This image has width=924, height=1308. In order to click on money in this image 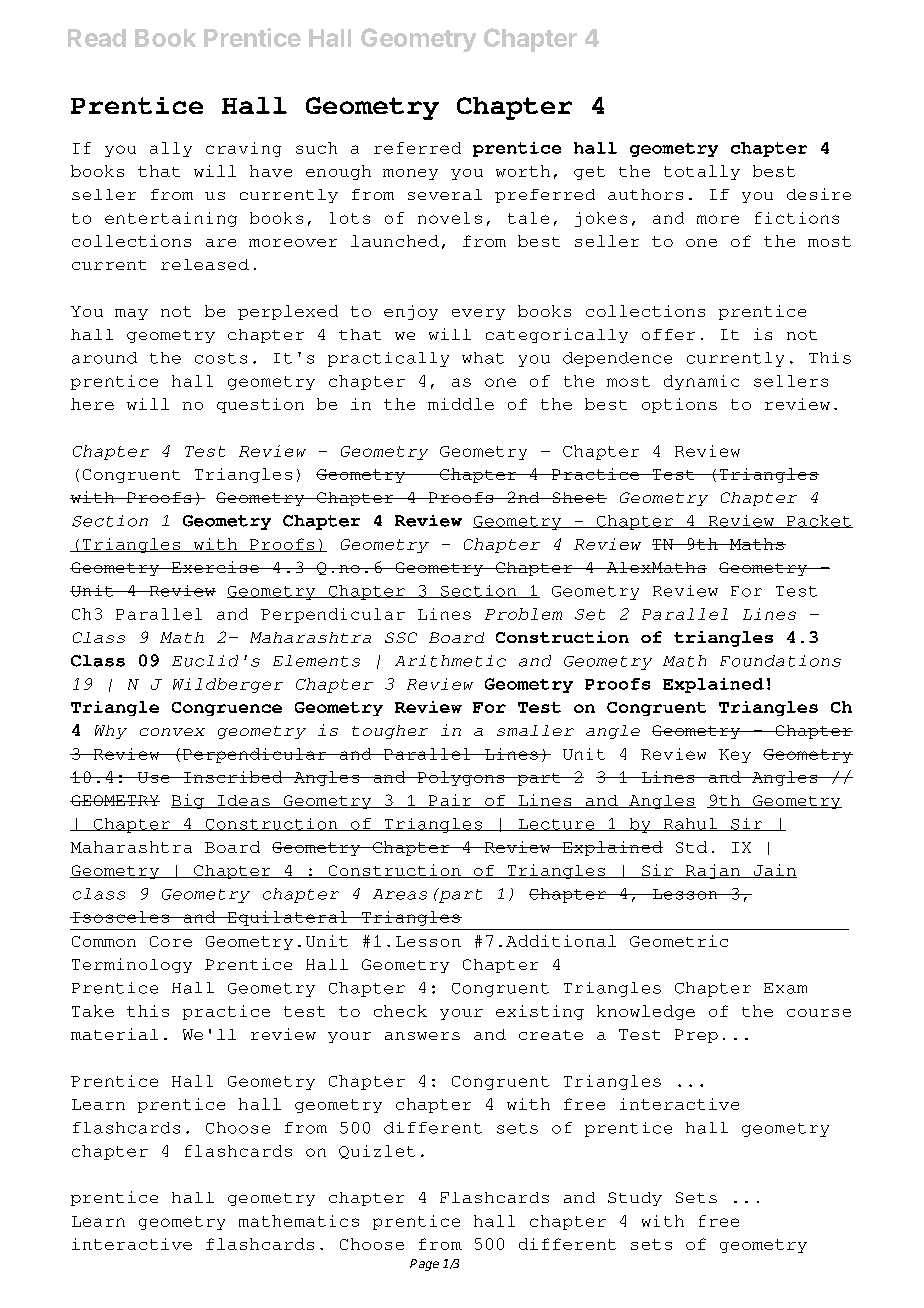, I will do `click(410, 174)`.
